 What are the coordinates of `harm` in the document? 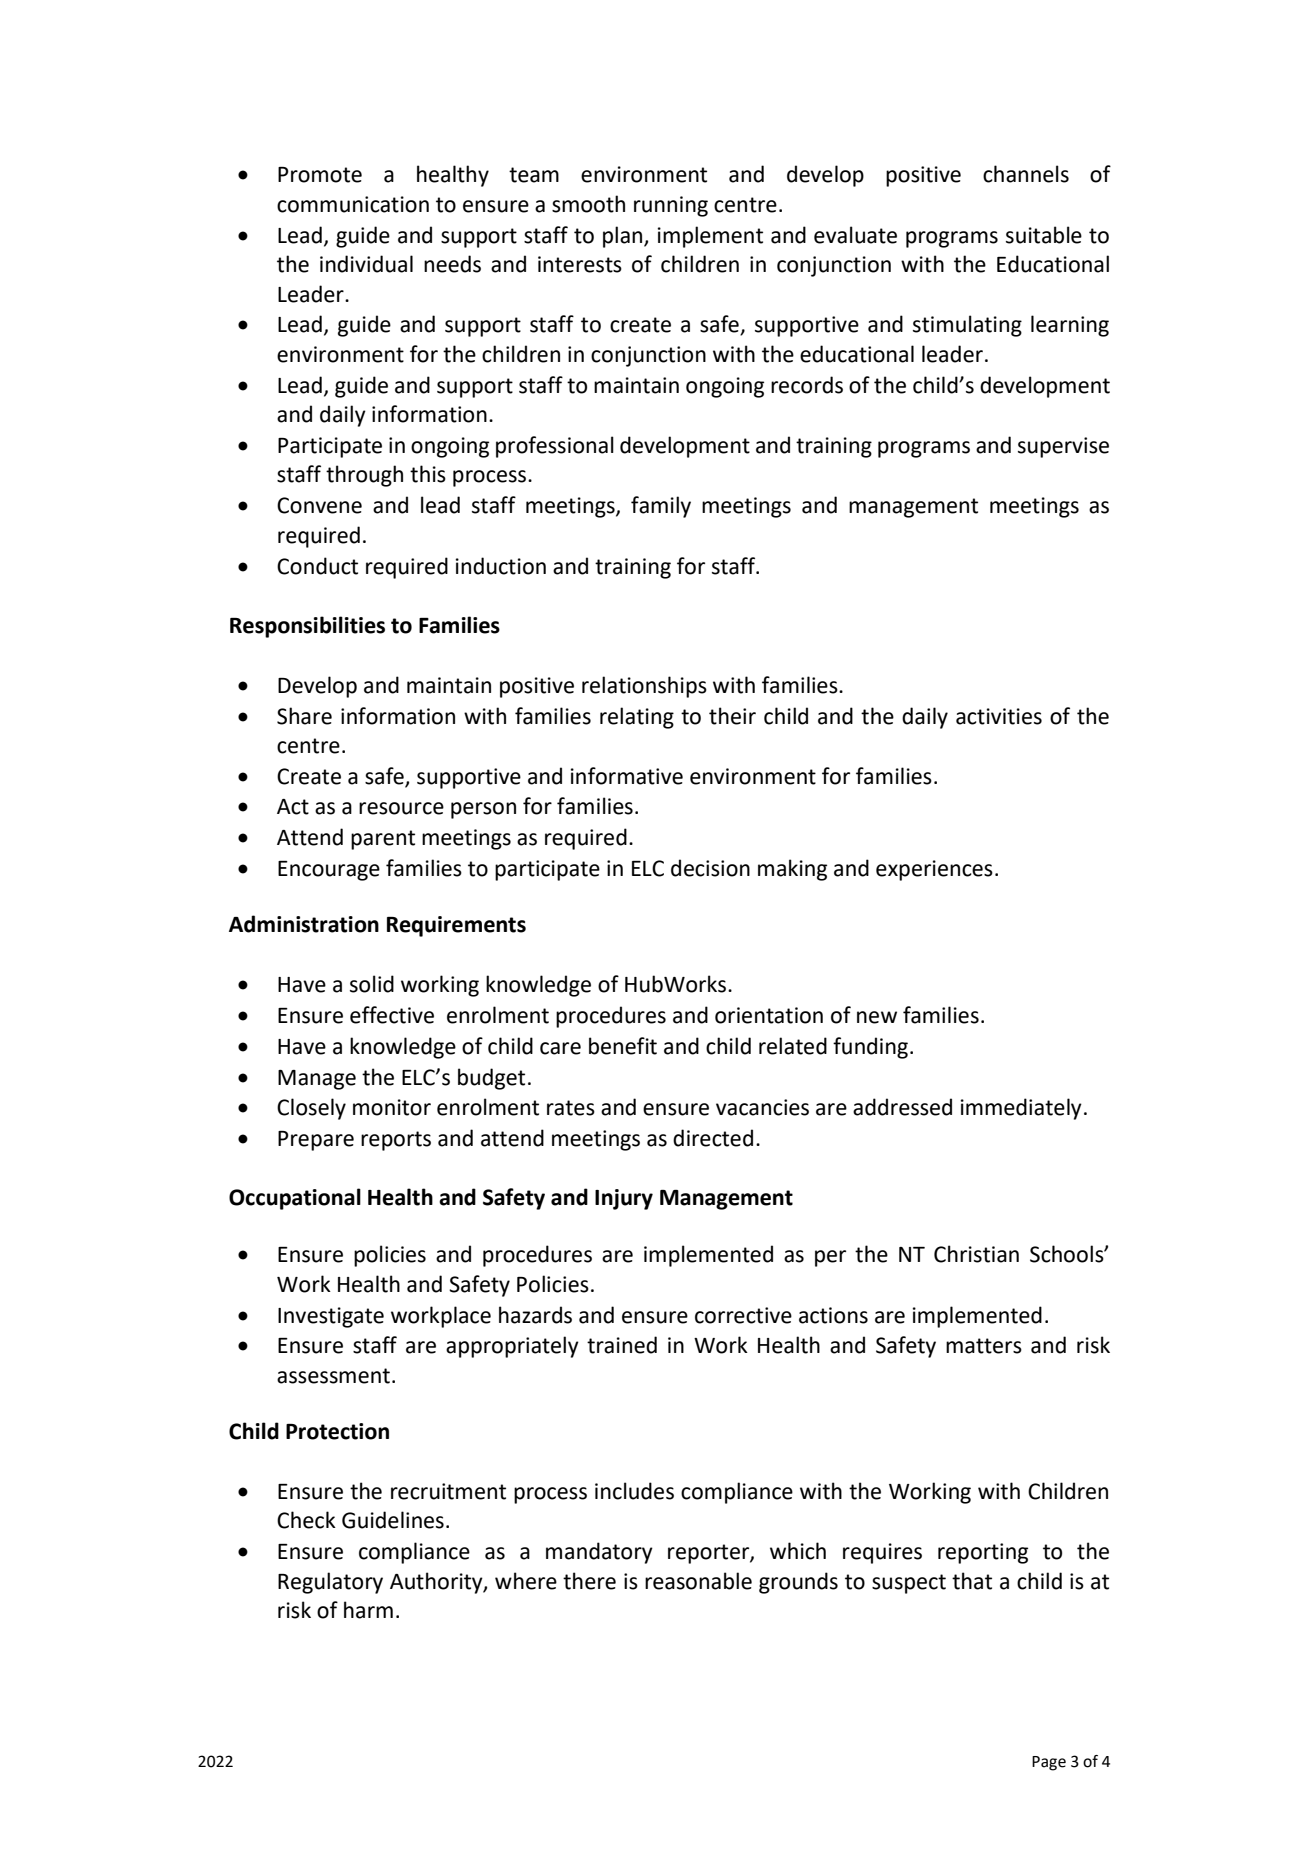 It's located at (368, 1610).
